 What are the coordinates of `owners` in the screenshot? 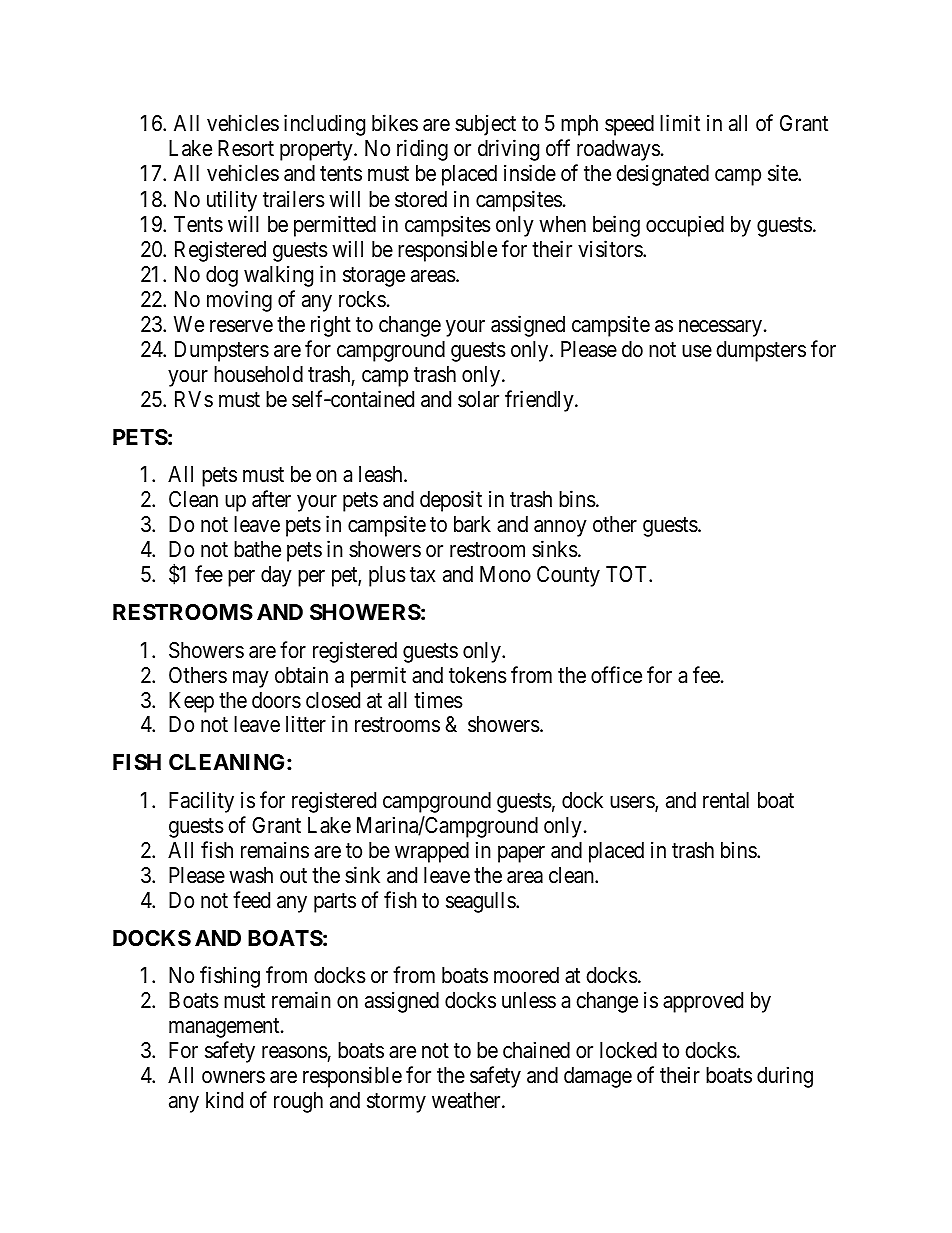 It's located at (233, 1077).
